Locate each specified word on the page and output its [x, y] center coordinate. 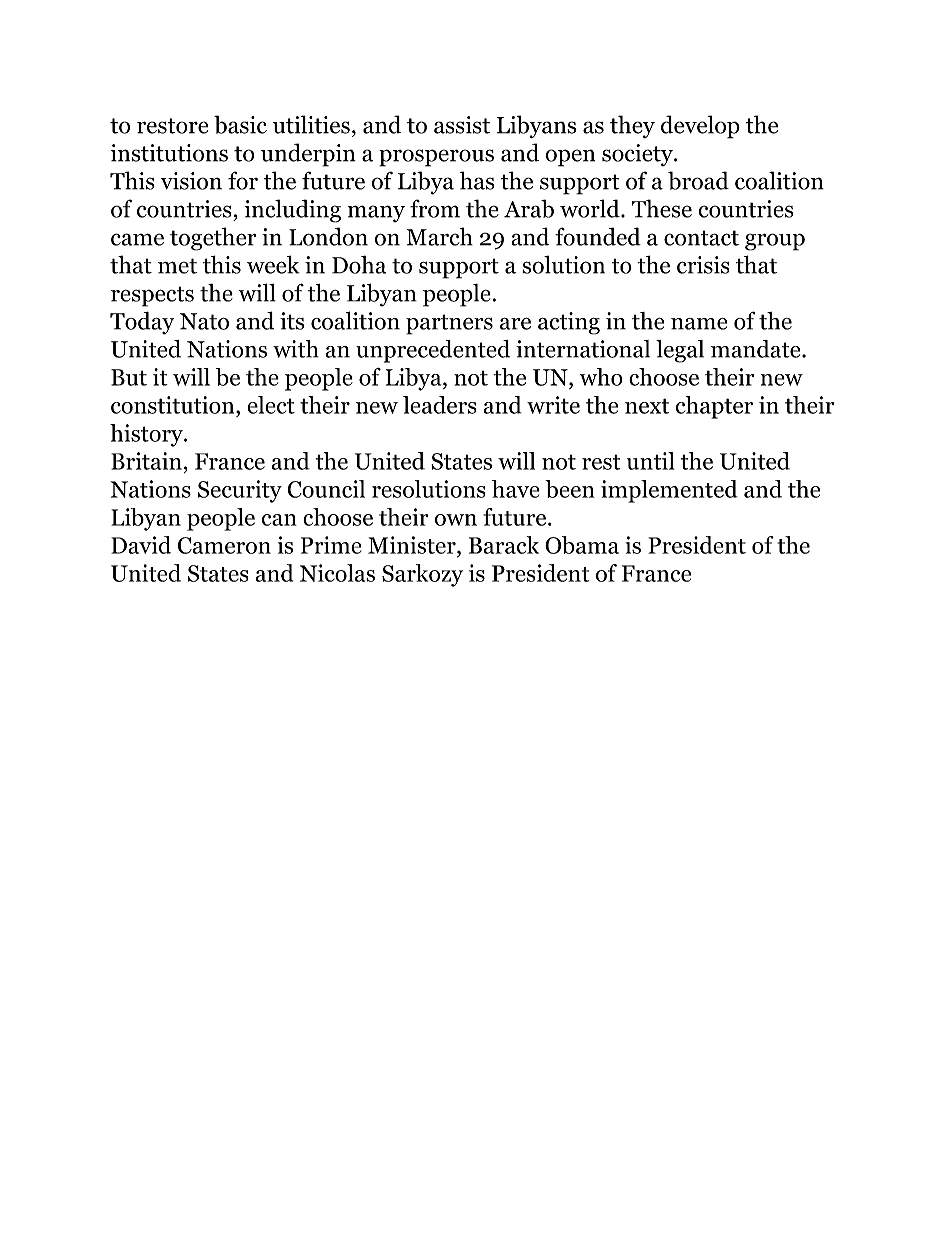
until [651, 461]
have [516, 489]
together [213, 239]
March [440, 236]
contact [701, 238]
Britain [146, 461]
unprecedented [433, 351]
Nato [204, 321]
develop [700, 127]
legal [680, 351]
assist [462, 125]
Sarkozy [422, 575]
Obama [582, 545]
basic [240, 124]
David [141, 545]
